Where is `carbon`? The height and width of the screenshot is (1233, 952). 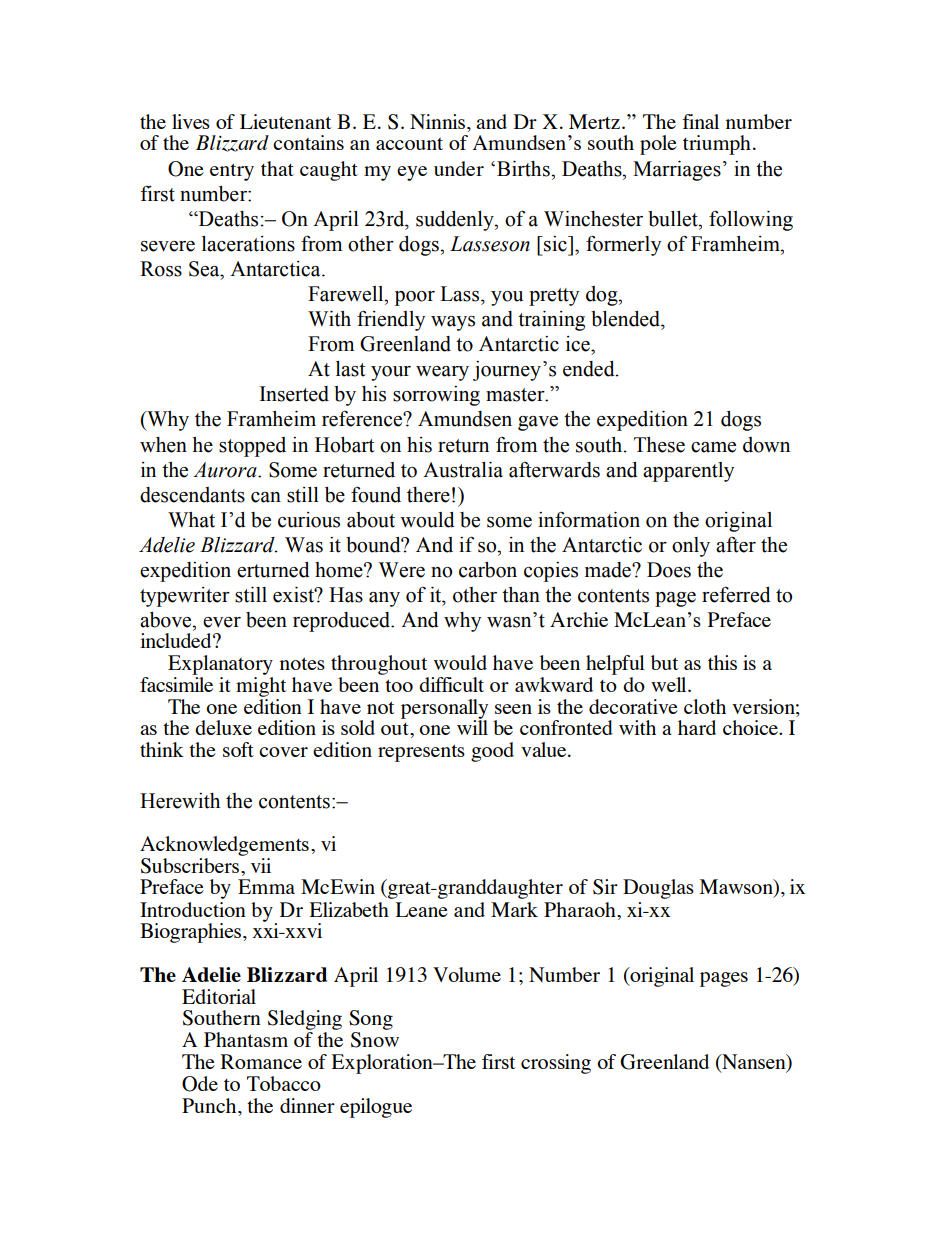
carbon is located at coordinates (488, 570).
